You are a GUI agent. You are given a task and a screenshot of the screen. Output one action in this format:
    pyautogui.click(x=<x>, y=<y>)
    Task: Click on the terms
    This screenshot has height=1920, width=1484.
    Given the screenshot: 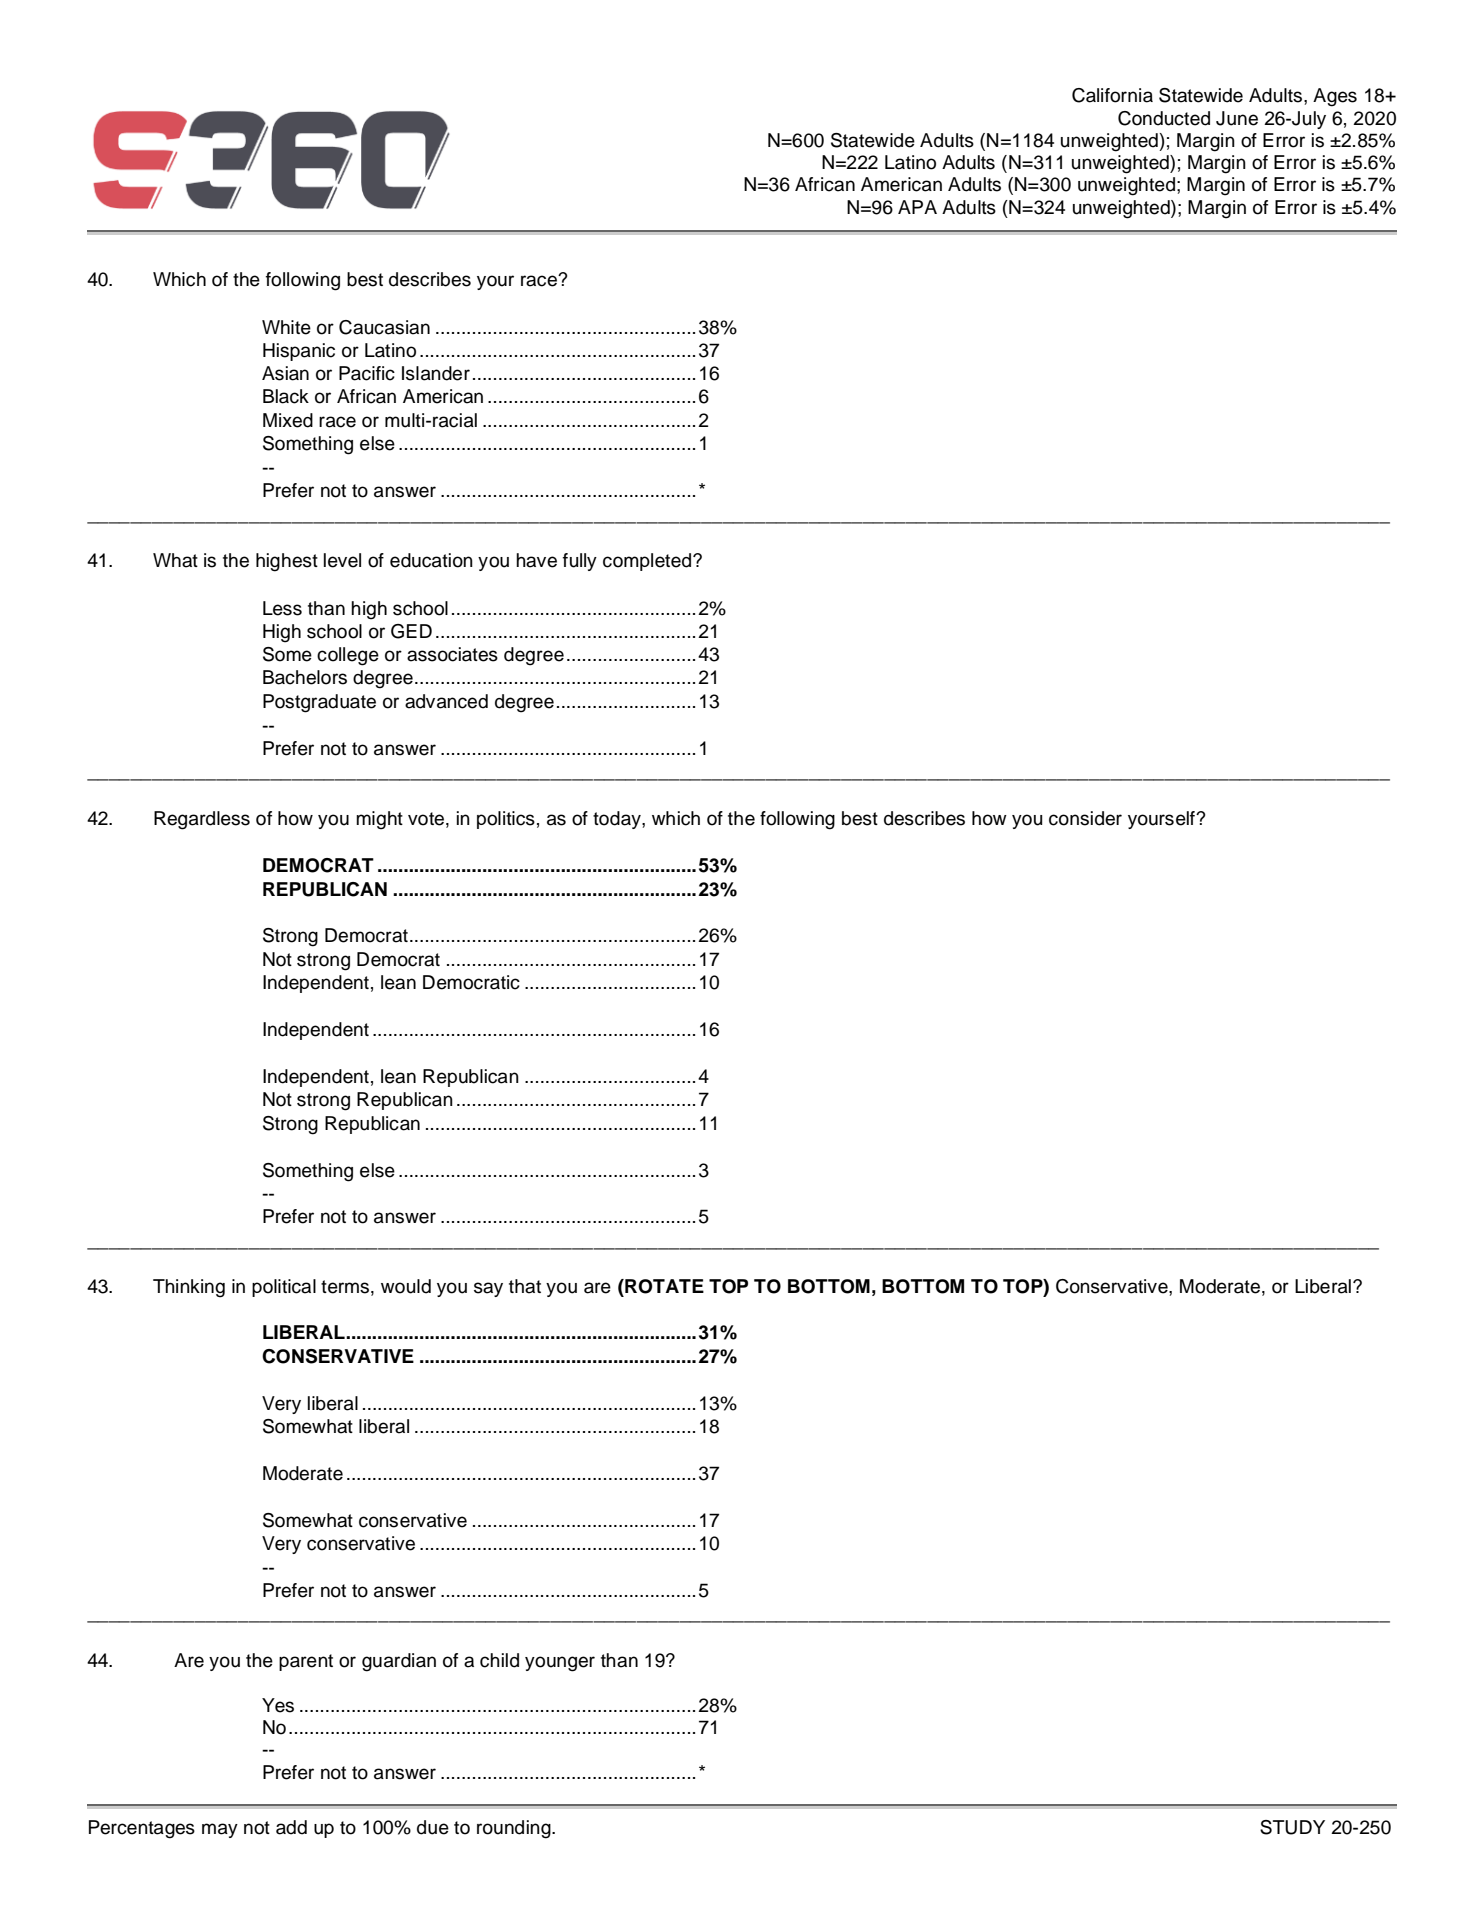 What is the action you would take?
    pyautogui.click(x=345, y=1287)
